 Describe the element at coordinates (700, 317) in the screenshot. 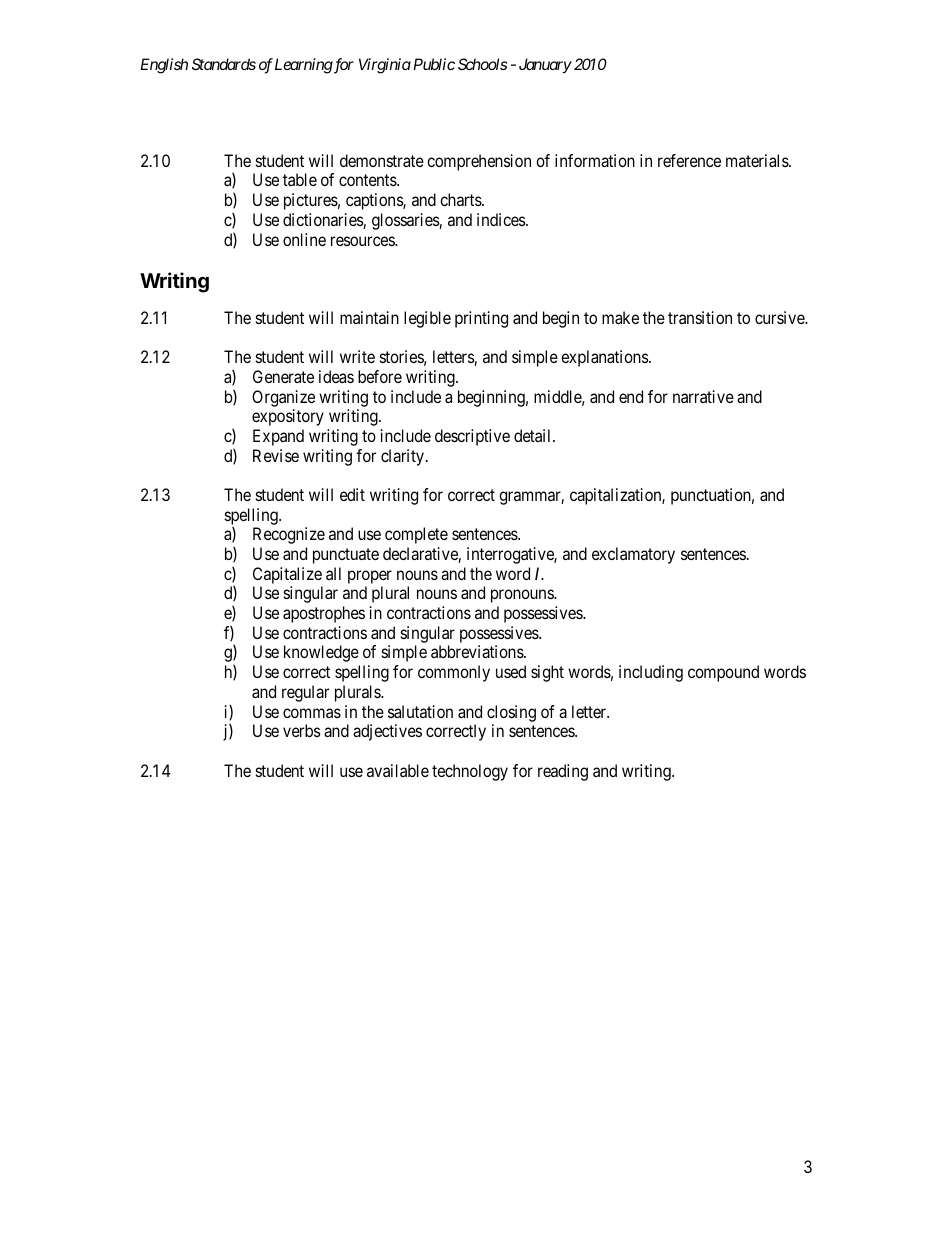

I see `transition` at that location.
